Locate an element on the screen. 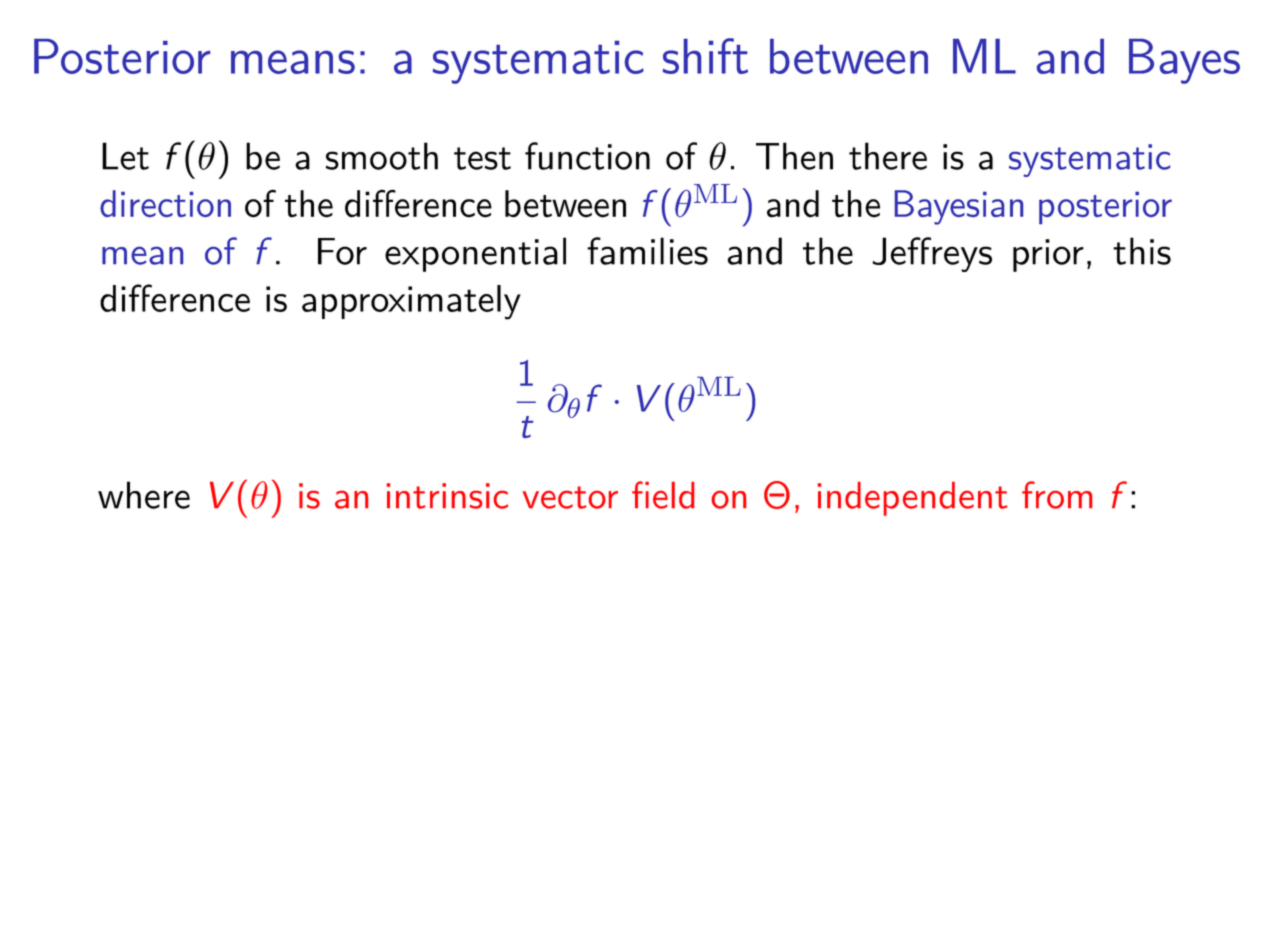  where is located at coordinates (144, 495).
